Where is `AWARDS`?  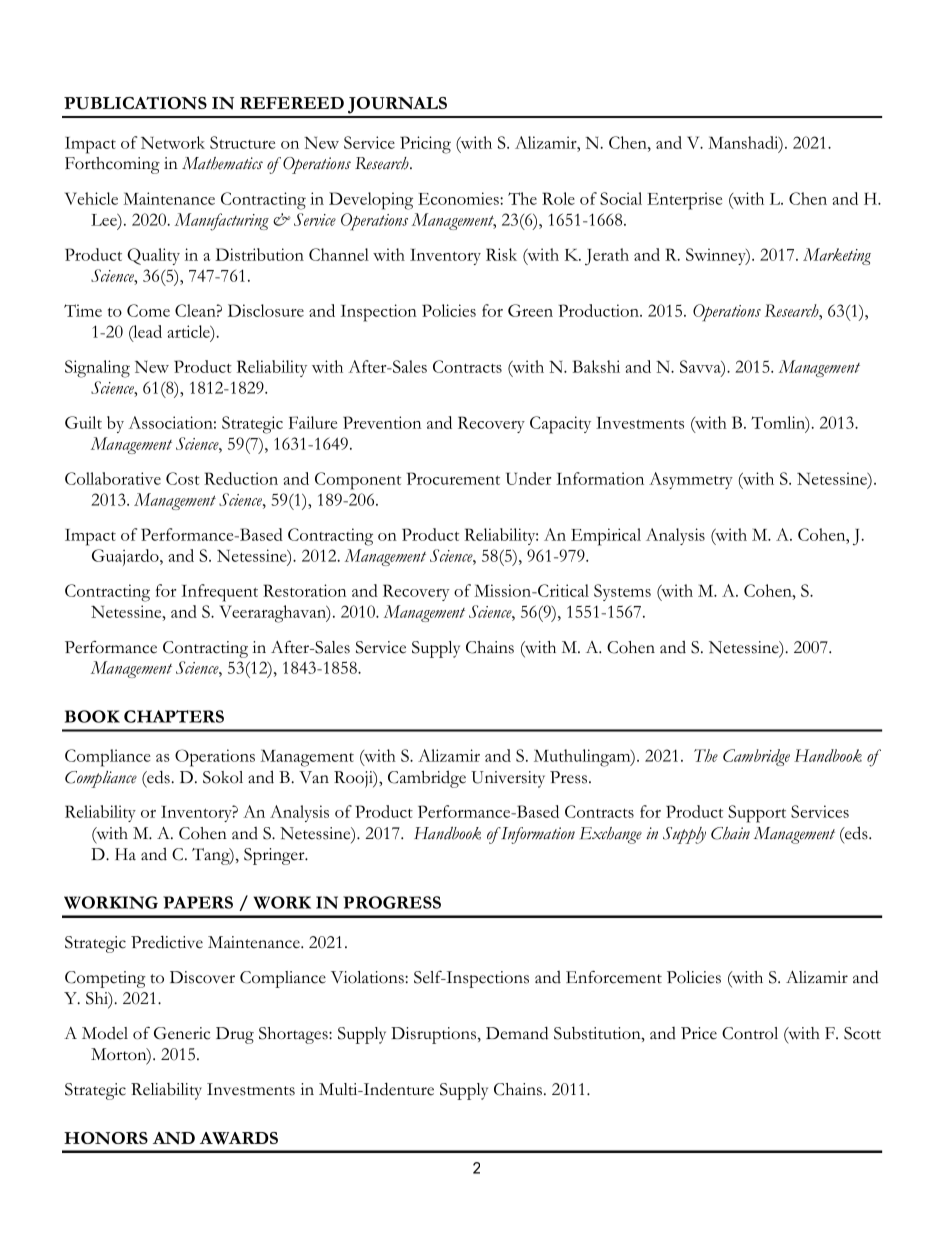
AWARDS is located at coordinates (239, 1138).
